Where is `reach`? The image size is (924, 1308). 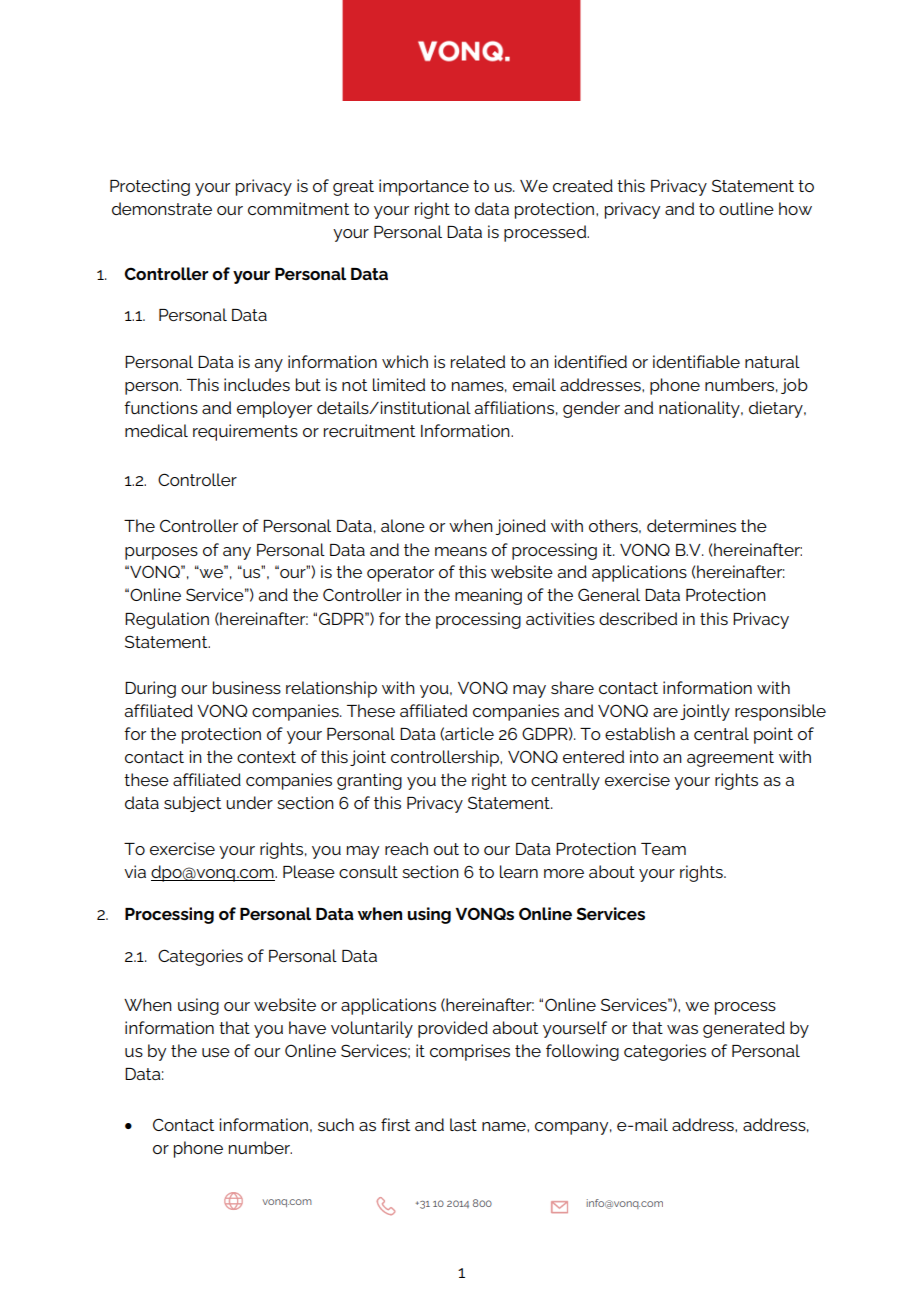
reach is located at coordinates (406, 848).
